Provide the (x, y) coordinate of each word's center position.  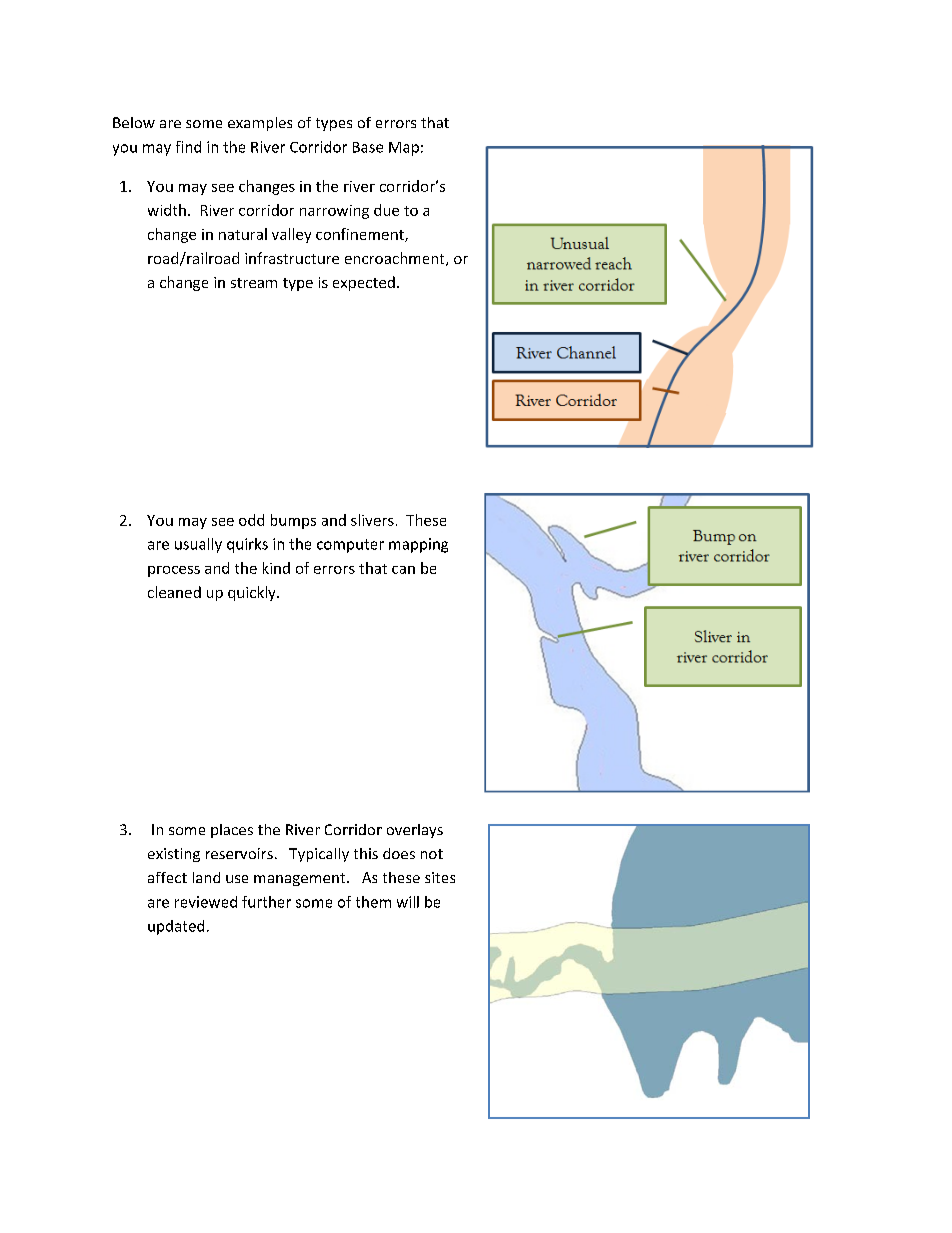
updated (176, 927)
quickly (253, 593)
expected (364, 283)
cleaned (174, 592)
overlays (415, 831)
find (188, 147)
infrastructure (292, 258)
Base (368, 147)
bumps (293, 521)
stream (254, 283)
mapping (418, 545)
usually (198, 545)
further (266, 902)
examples (260, 124)
